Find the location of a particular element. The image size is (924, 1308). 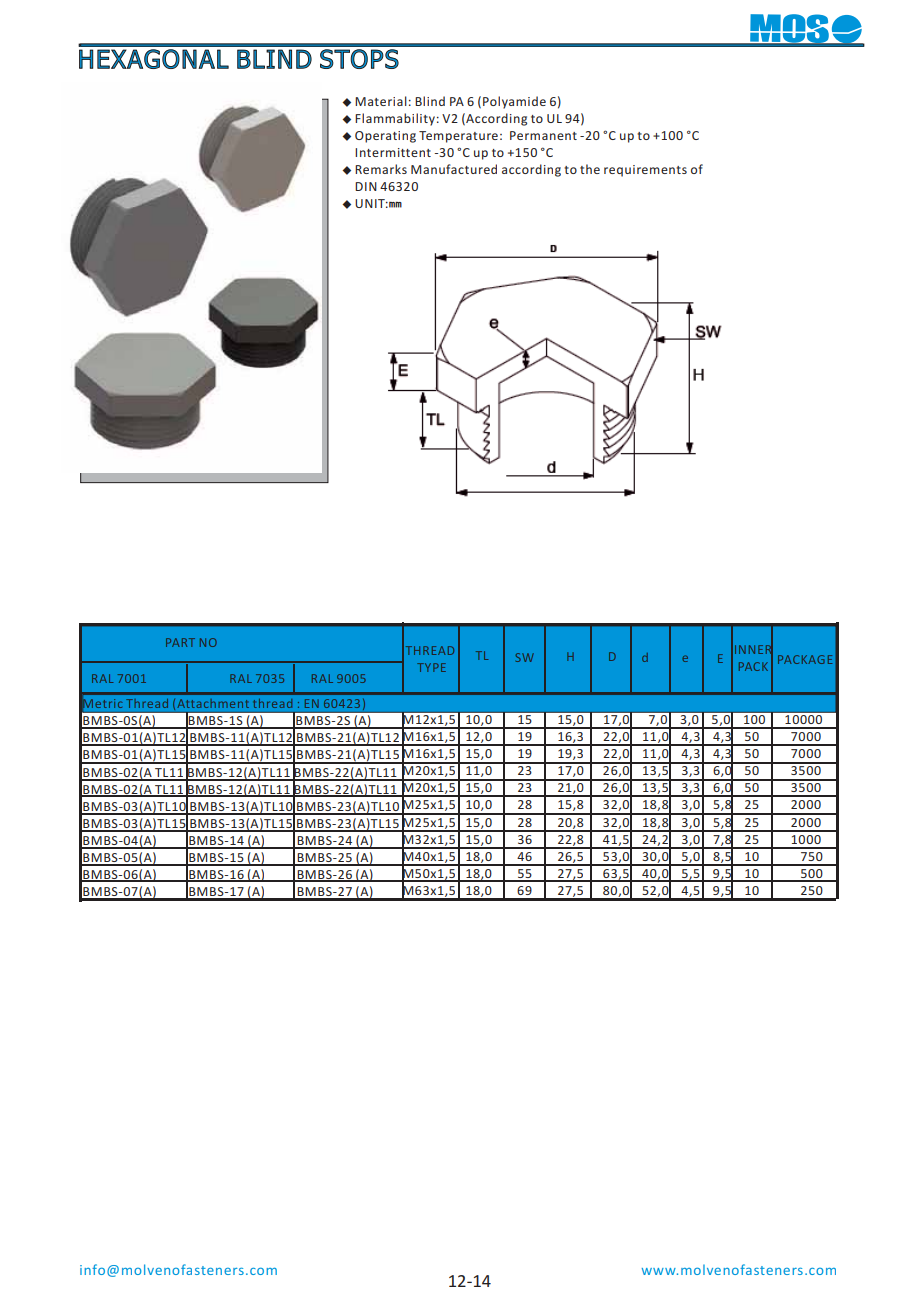

Temperature is located at coordinates (458, 137).
